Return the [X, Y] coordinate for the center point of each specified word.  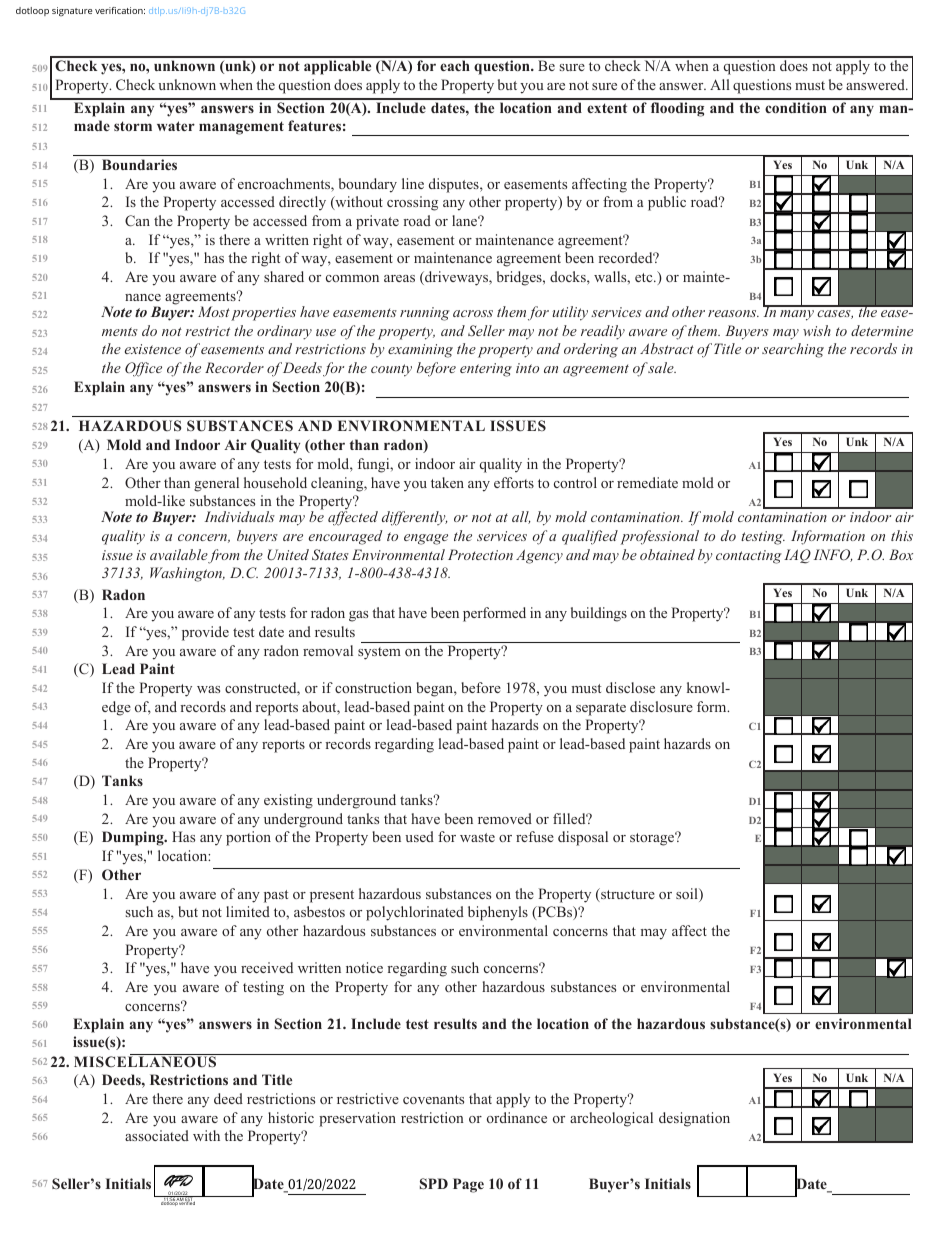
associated [157, 1135]
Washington [187, 574]
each [455, 65]
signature [72, 11]
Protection [480, 554]
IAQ [797, 556]
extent [607, 108]
